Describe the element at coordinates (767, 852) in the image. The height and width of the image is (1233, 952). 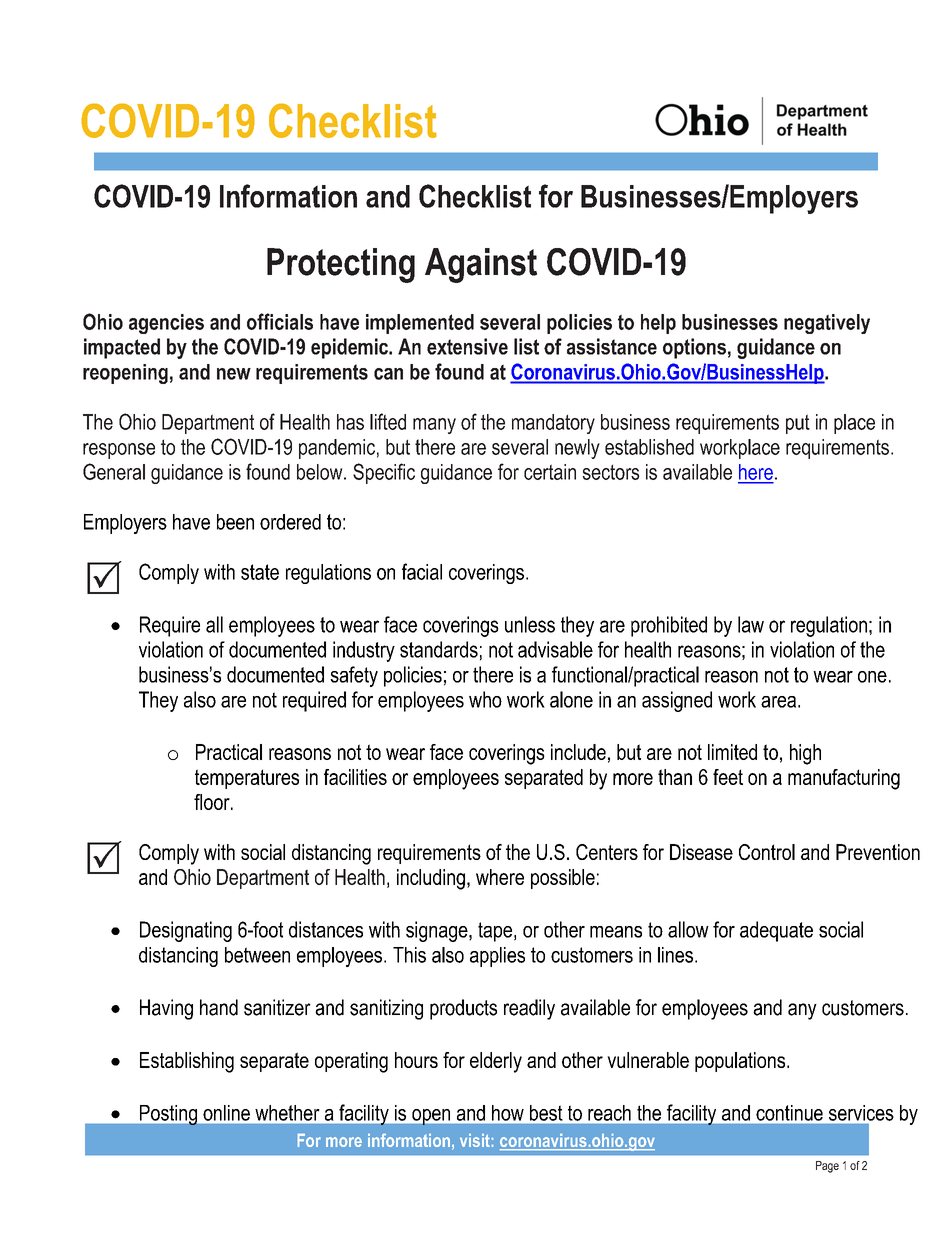
I see `Control` at that location.
